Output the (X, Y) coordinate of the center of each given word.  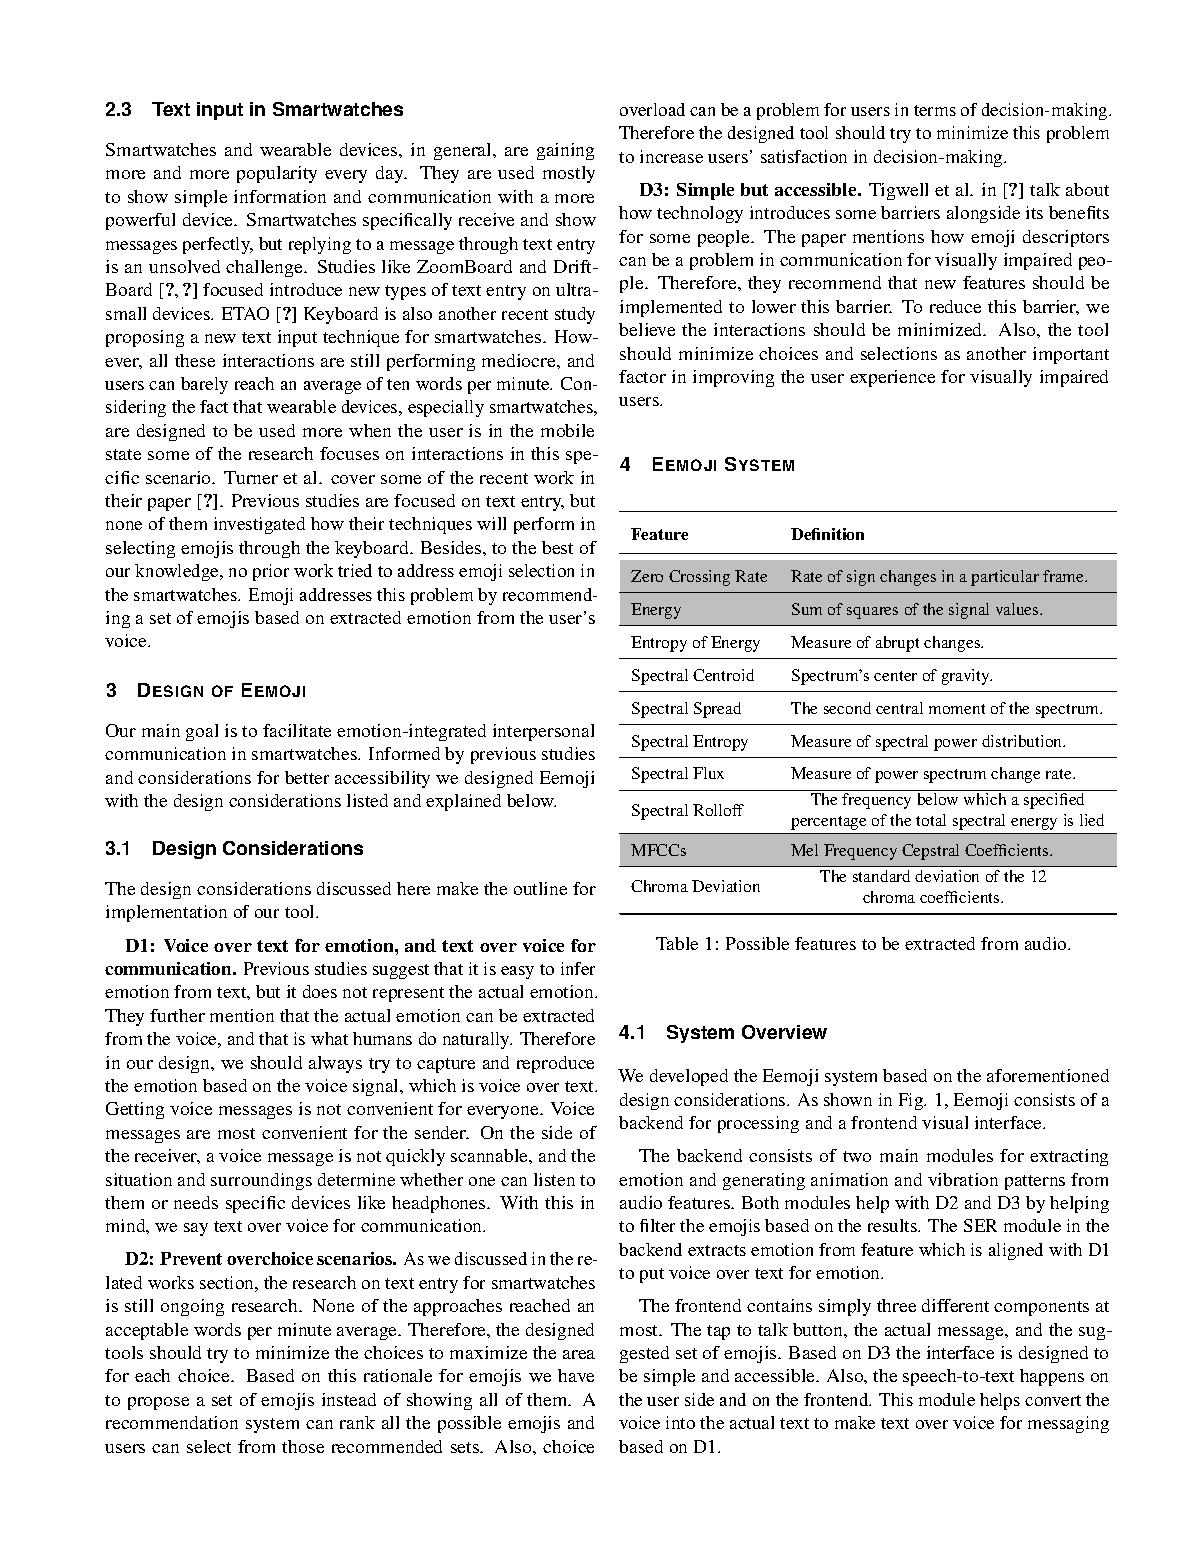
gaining (565, 151)
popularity (277, 174)
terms (935, 110)
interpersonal (543, 732)
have (576, 1375)
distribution (1023, 741)
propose (158, 1403)
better (307, 777)
